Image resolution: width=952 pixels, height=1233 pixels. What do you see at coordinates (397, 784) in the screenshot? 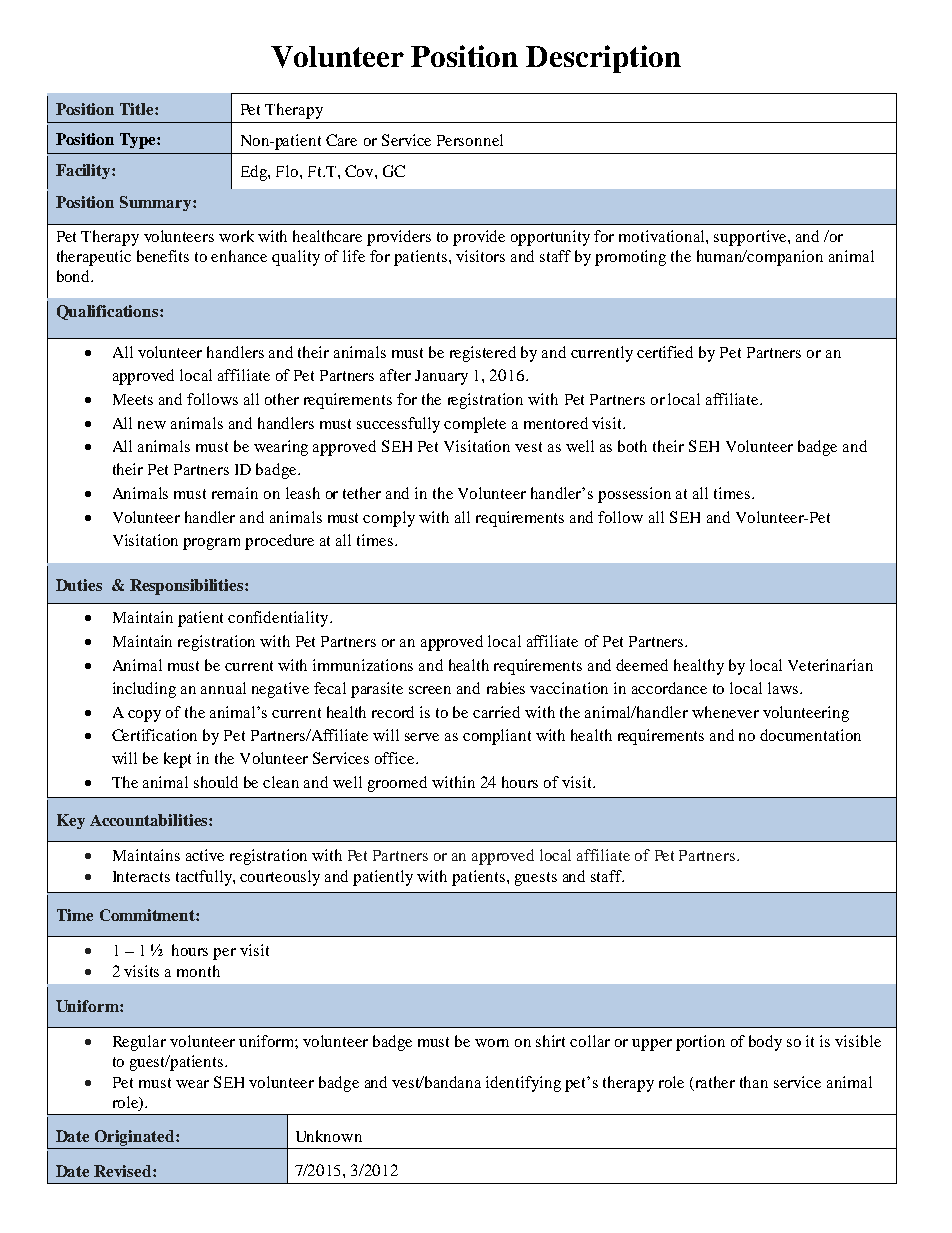
I see `groomed` at bounding box center [397, 784].
